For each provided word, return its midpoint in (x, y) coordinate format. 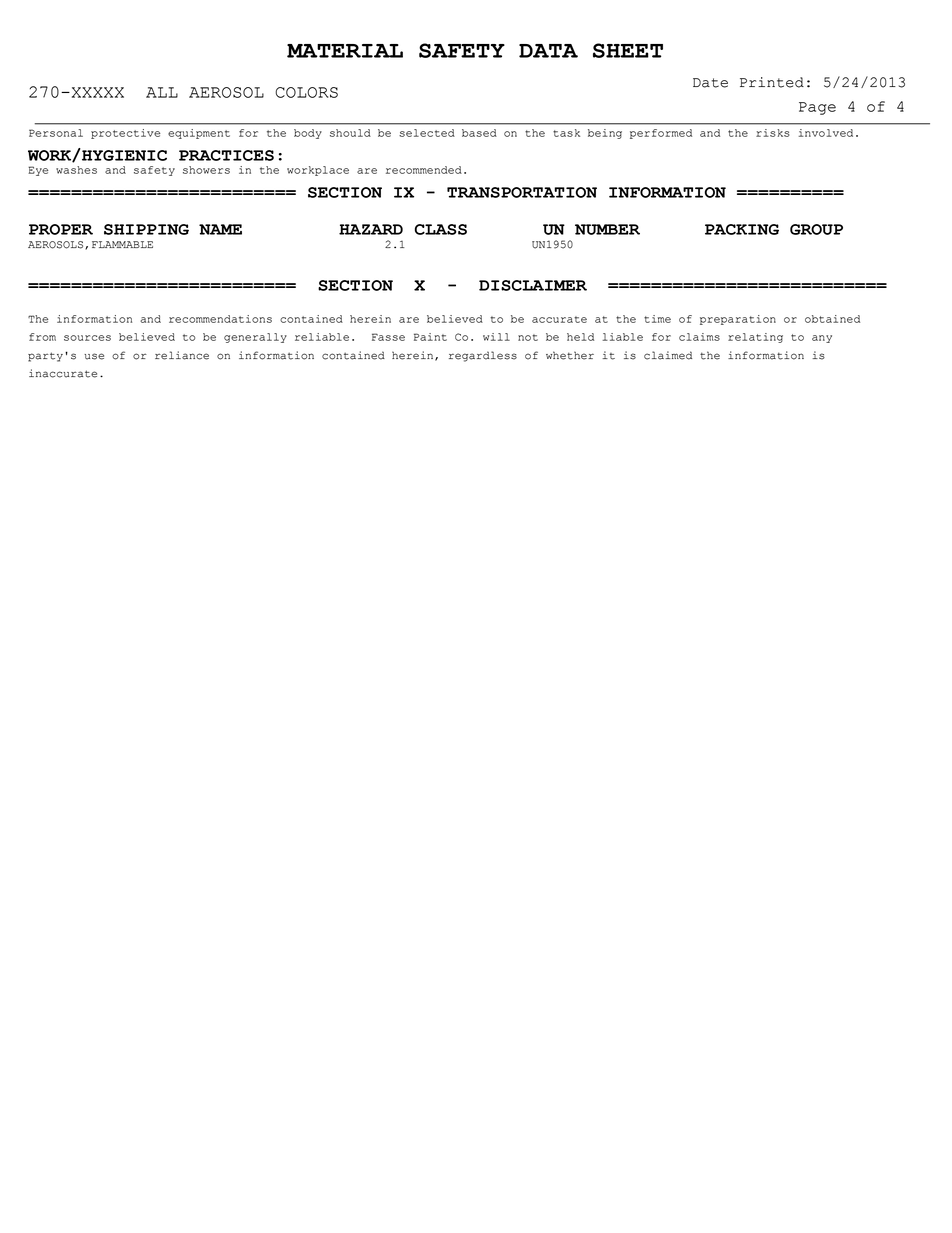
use (94, 356)
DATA (548, 51)
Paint (430, 337)
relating (755, 338)
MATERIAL (345, 51)
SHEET (628, 50)
